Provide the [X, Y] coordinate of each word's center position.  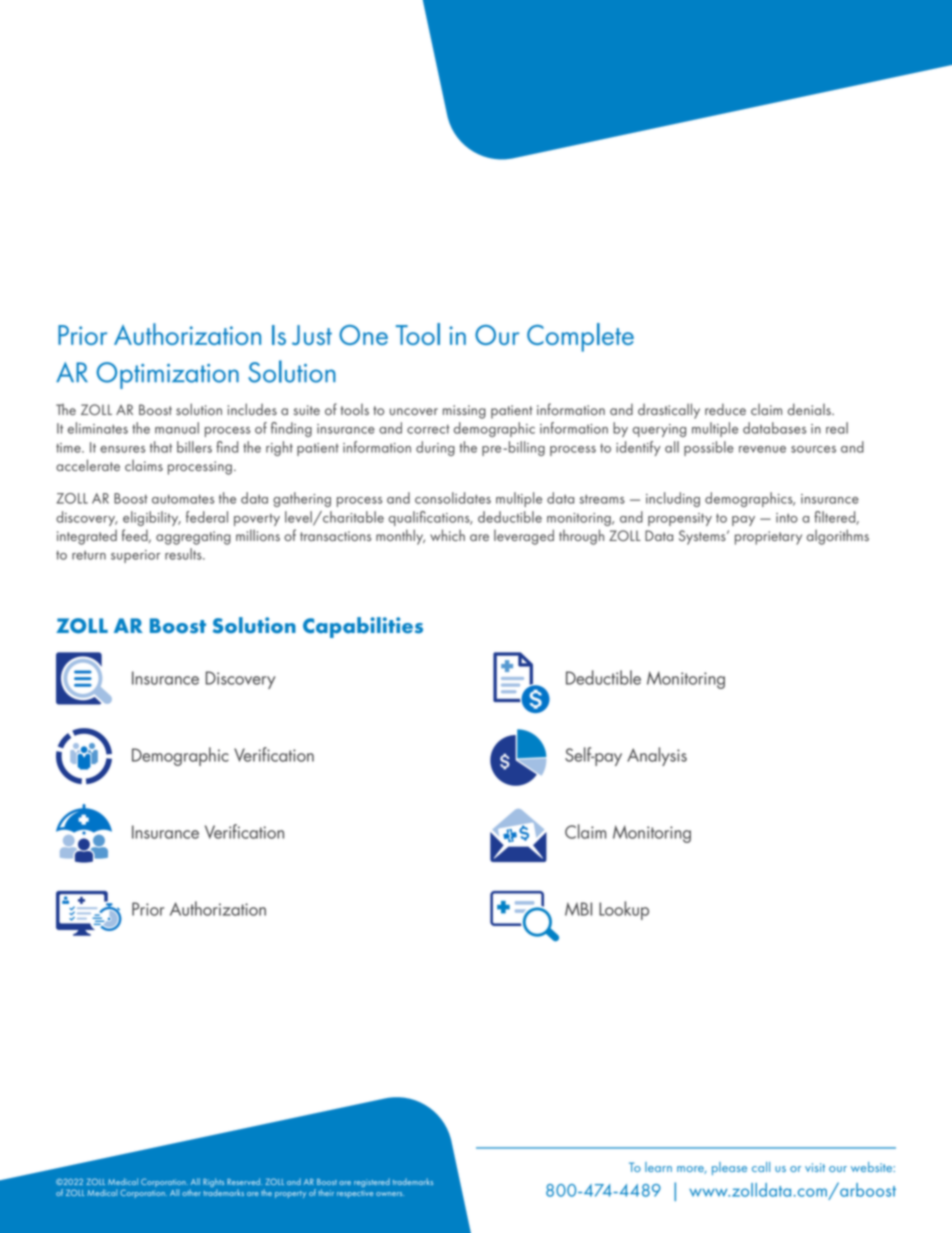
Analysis [657, 756]
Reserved [244, 1181]
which [447, 535]
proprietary [768, 538]
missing [464, 412]
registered [372, 1182]
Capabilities [363, 627]
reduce [725, 409]
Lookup [624, 910]
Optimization [168, 375]
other [191, 1192]
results [184, 554]
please [729, 1168]
